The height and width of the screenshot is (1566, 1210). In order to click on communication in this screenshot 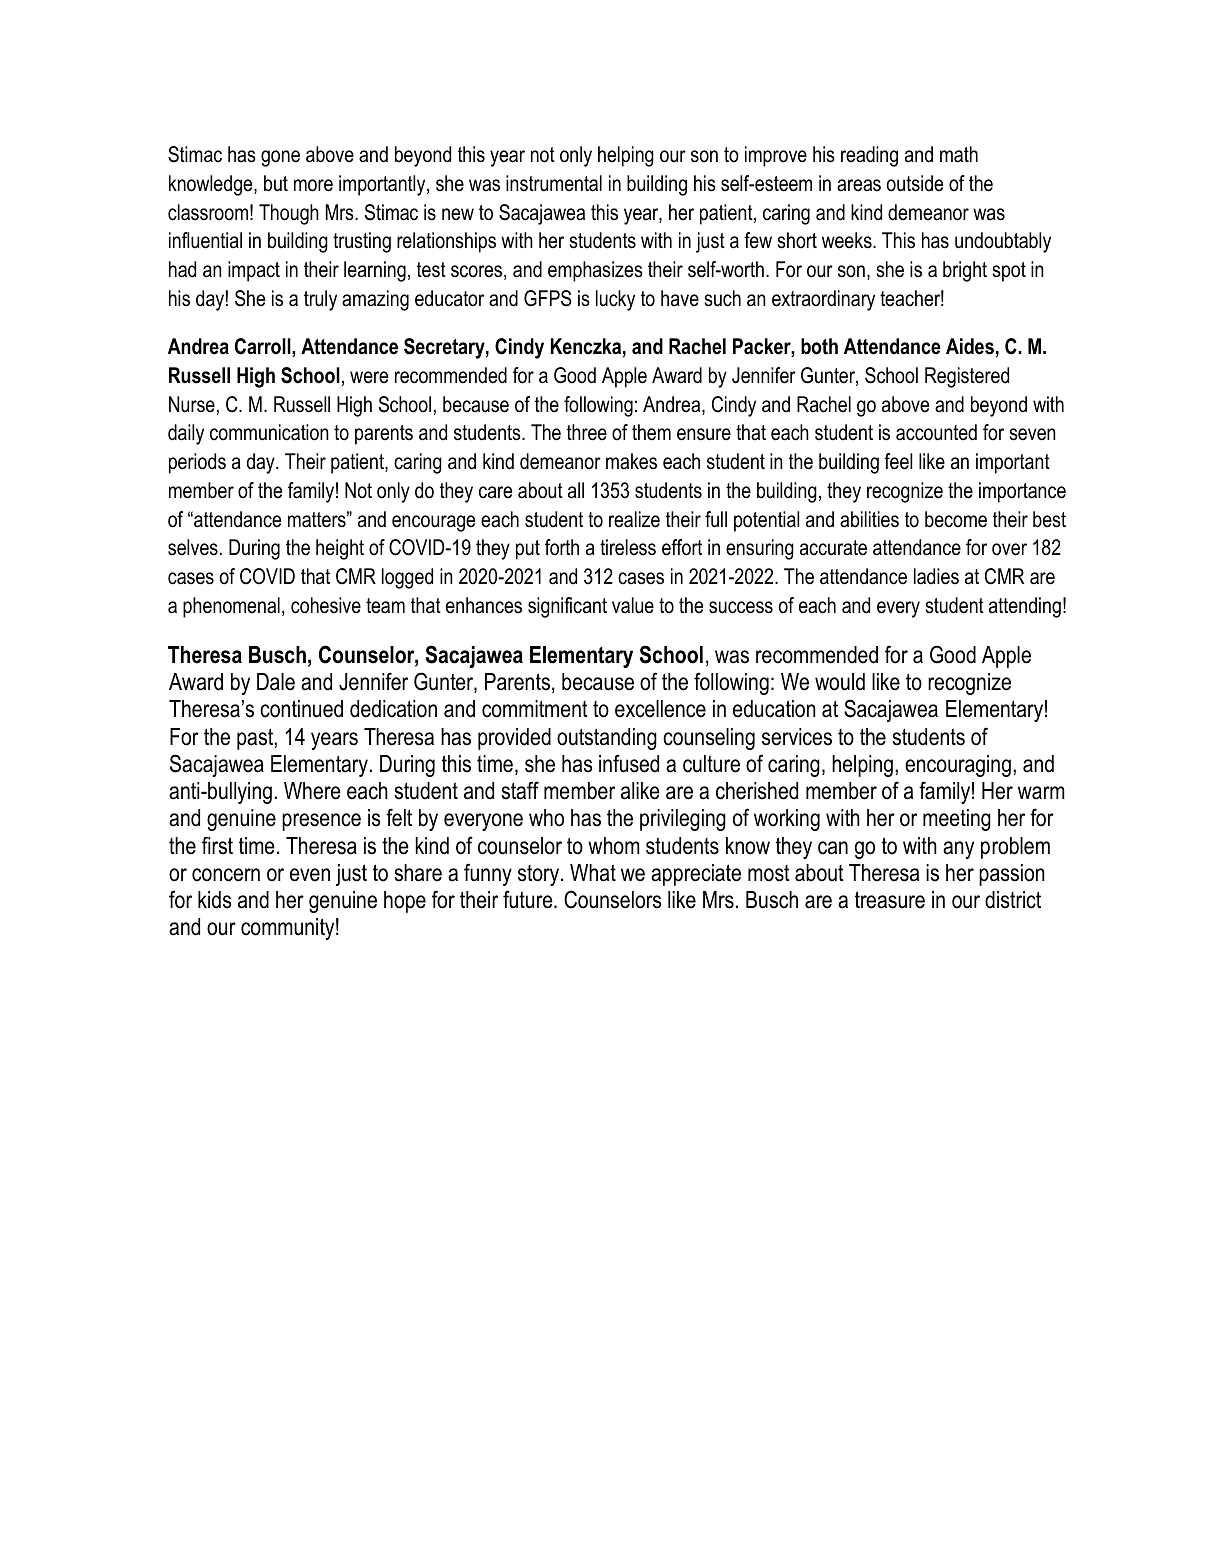, I will do `click(269, 432)`.
